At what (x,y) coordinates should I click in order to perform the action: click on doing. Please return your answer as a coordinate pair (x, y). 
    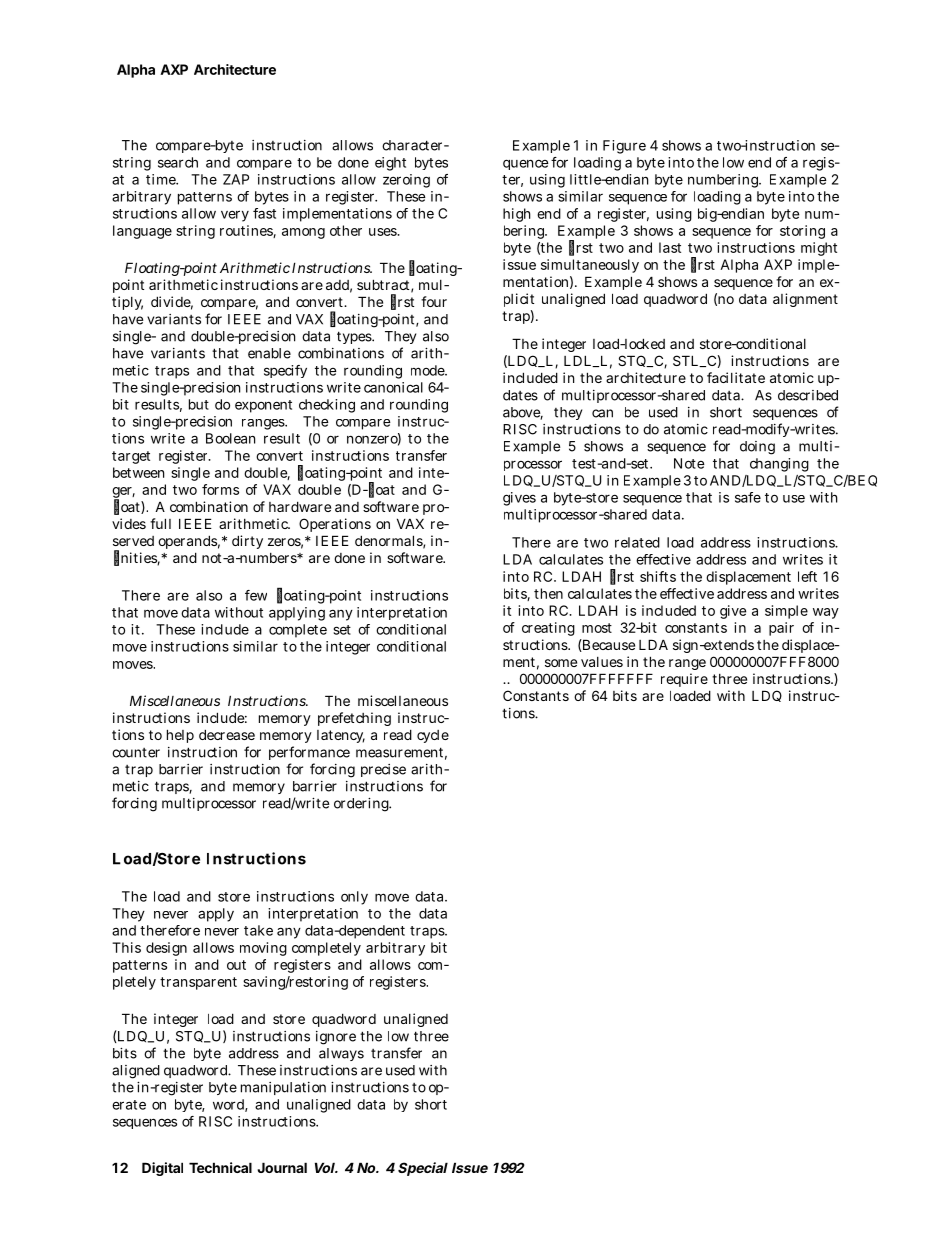
    Looking at the image, I should click on (757, 448).
